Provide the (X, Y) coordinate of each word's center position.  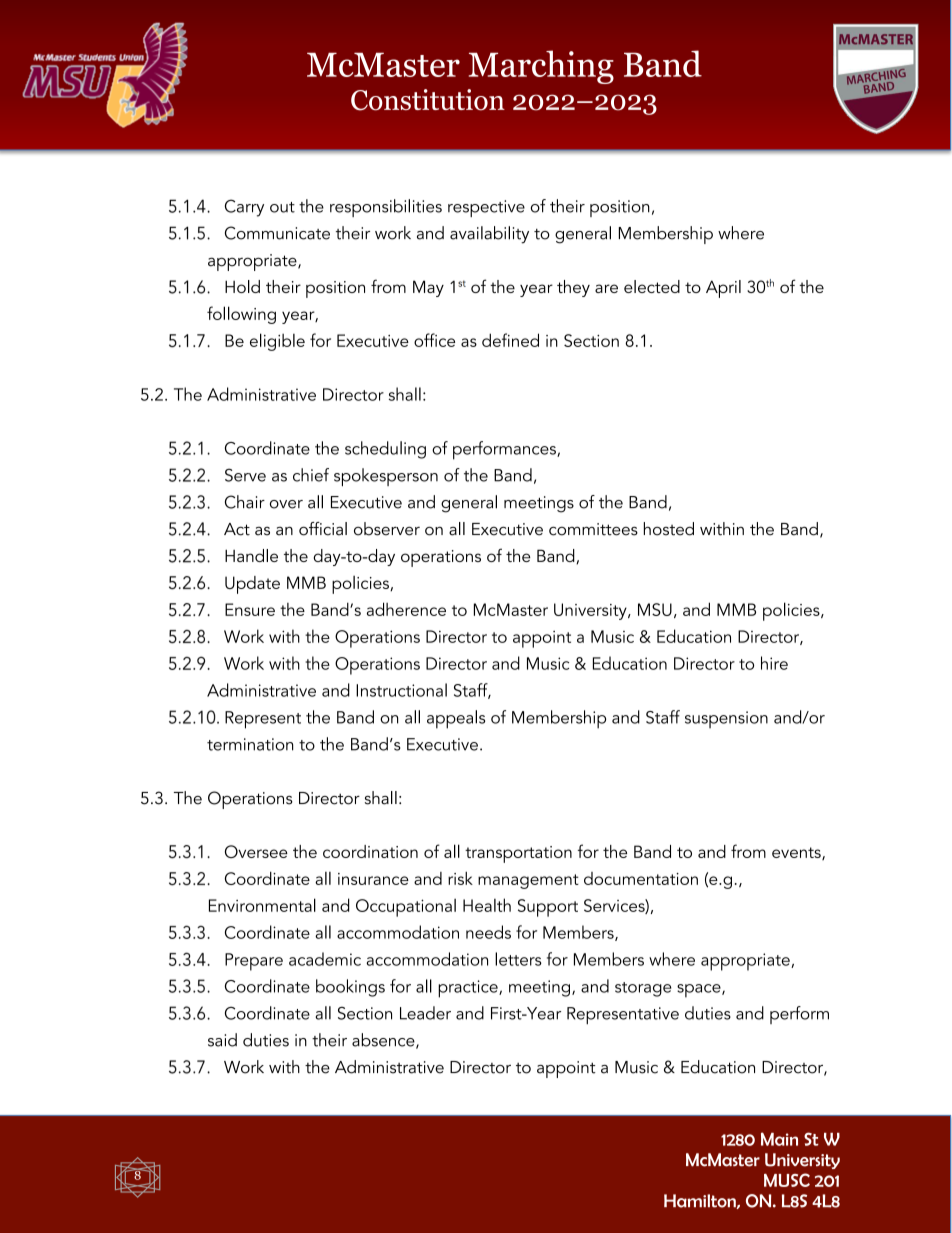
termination (250, 744)
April (723, 289)
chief (311, 475)
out (282, 207)
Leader (425, 1013)
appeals (456, 719)
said (222, 1040)
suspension (726, 719)
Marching (541, 67)
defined (510, 340)
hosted (669, 529)
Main (779, 1139)
